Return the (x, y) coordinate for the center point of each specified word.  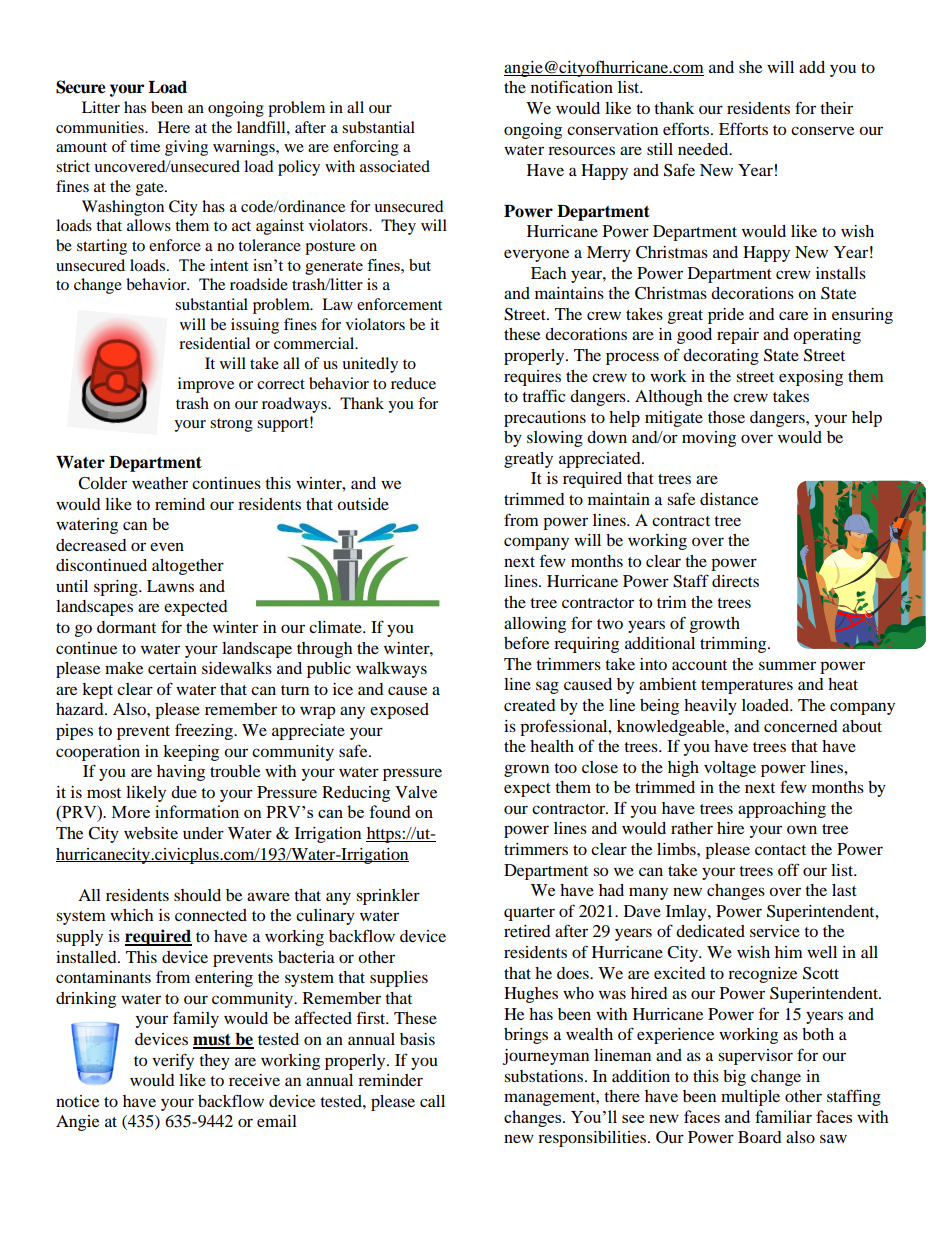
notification (572, 86)
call (432, 1101)
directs (735, 581)
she (750, 67)
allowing (535, 625)
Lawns (170, 586)
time (145, 146)
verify (173, 1061)
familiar (783, 1116)
